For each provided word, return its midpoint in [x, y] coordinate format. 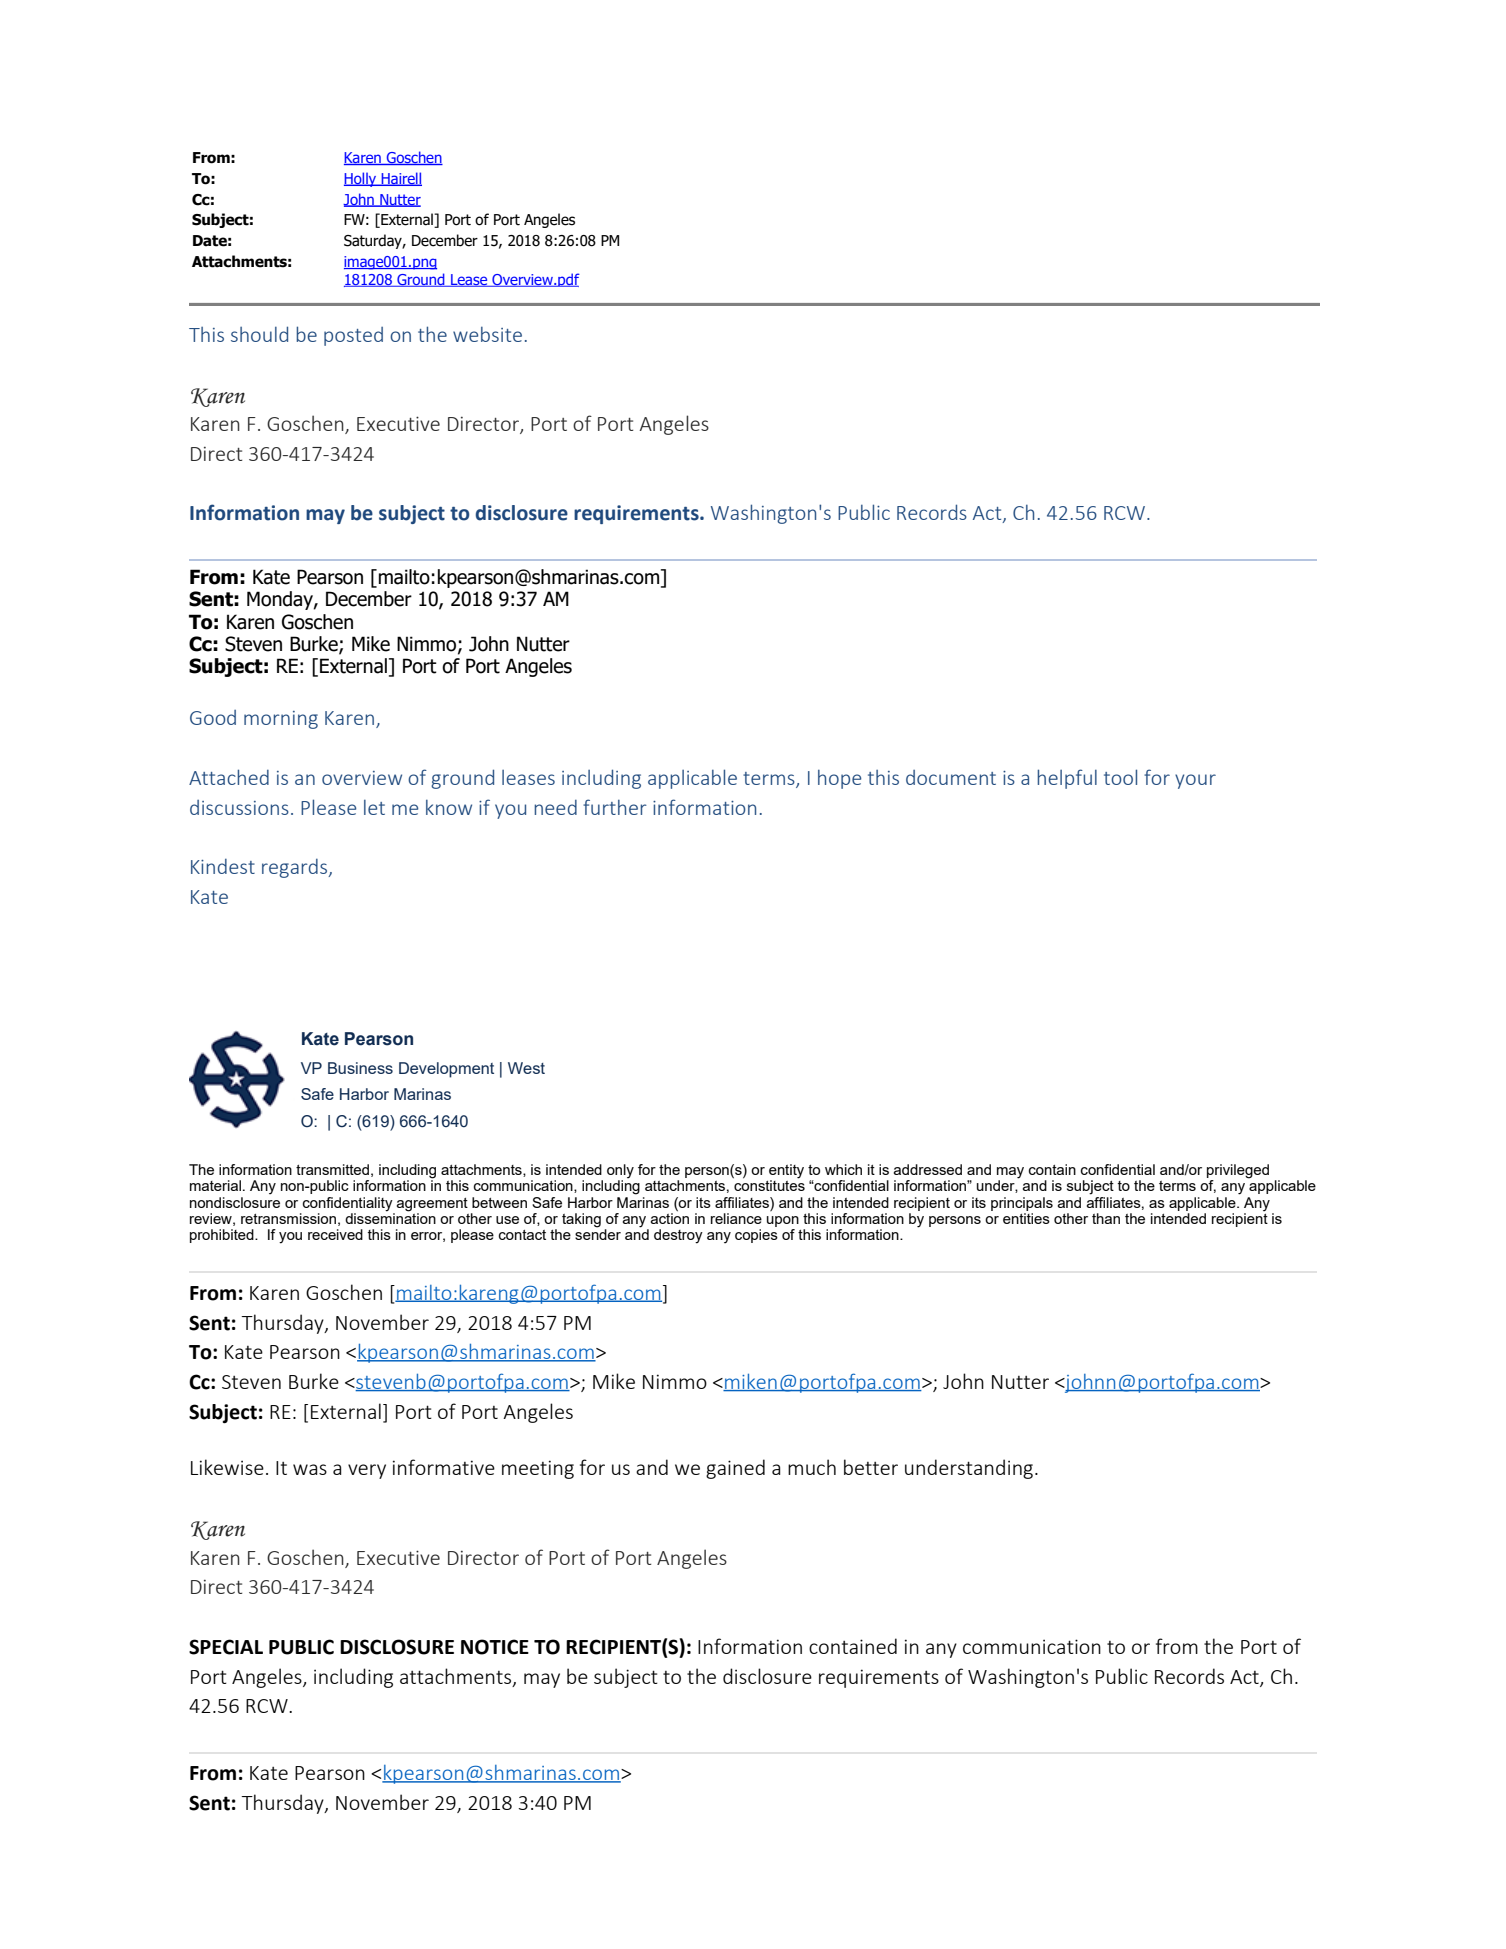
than [1106, 1218]
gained [735, 1469]
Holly [361, 179]
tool [1120, 777]
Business [360, 1068]
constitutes [769, 1184]
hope [839, 779]
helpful [1067, 779]
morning [281, 720]
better [871, 1467]
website [487, 334]
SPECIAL [226, 1647]
